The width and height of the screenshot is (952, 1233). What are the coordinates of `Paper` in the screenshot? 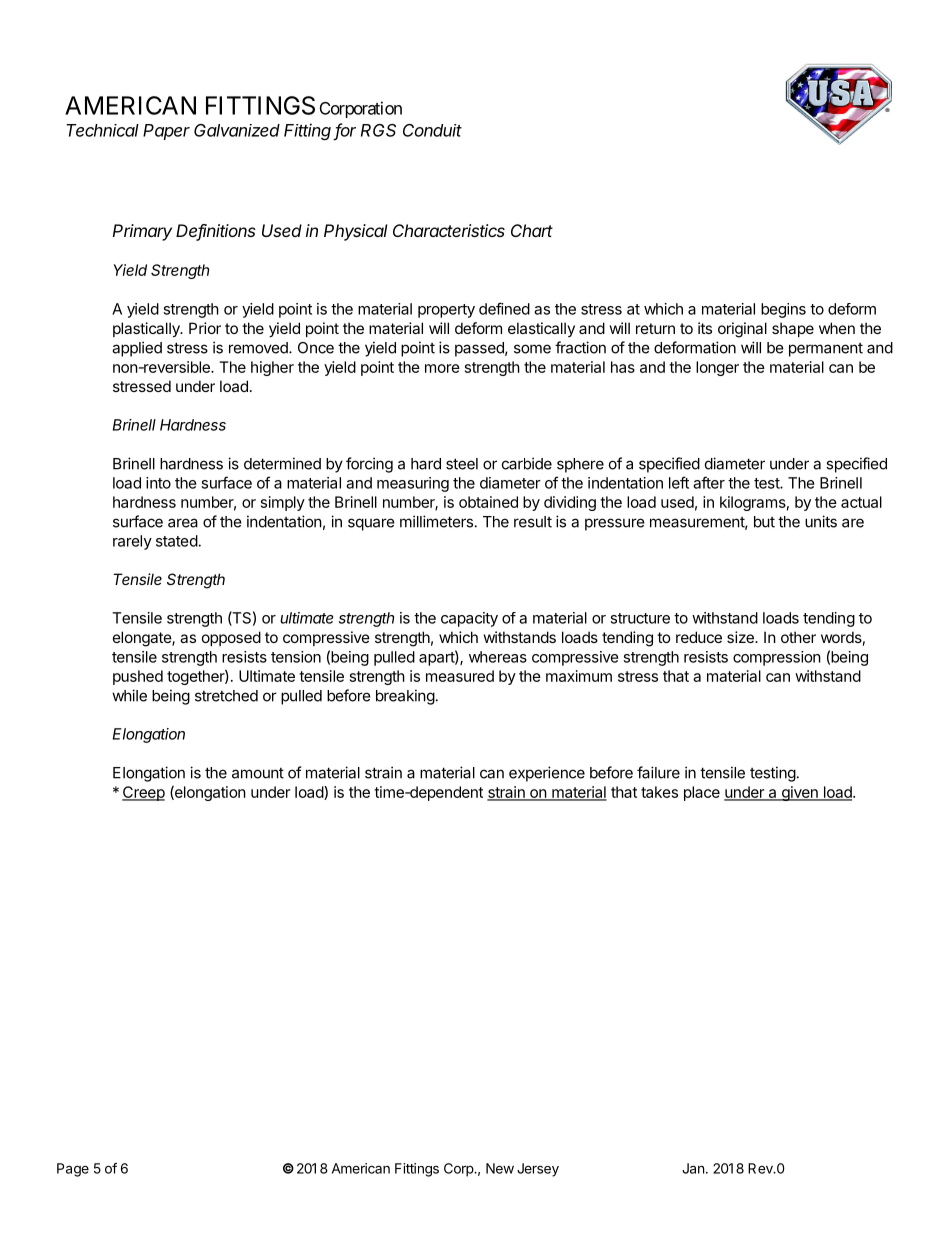 It's located at (166, 132).
